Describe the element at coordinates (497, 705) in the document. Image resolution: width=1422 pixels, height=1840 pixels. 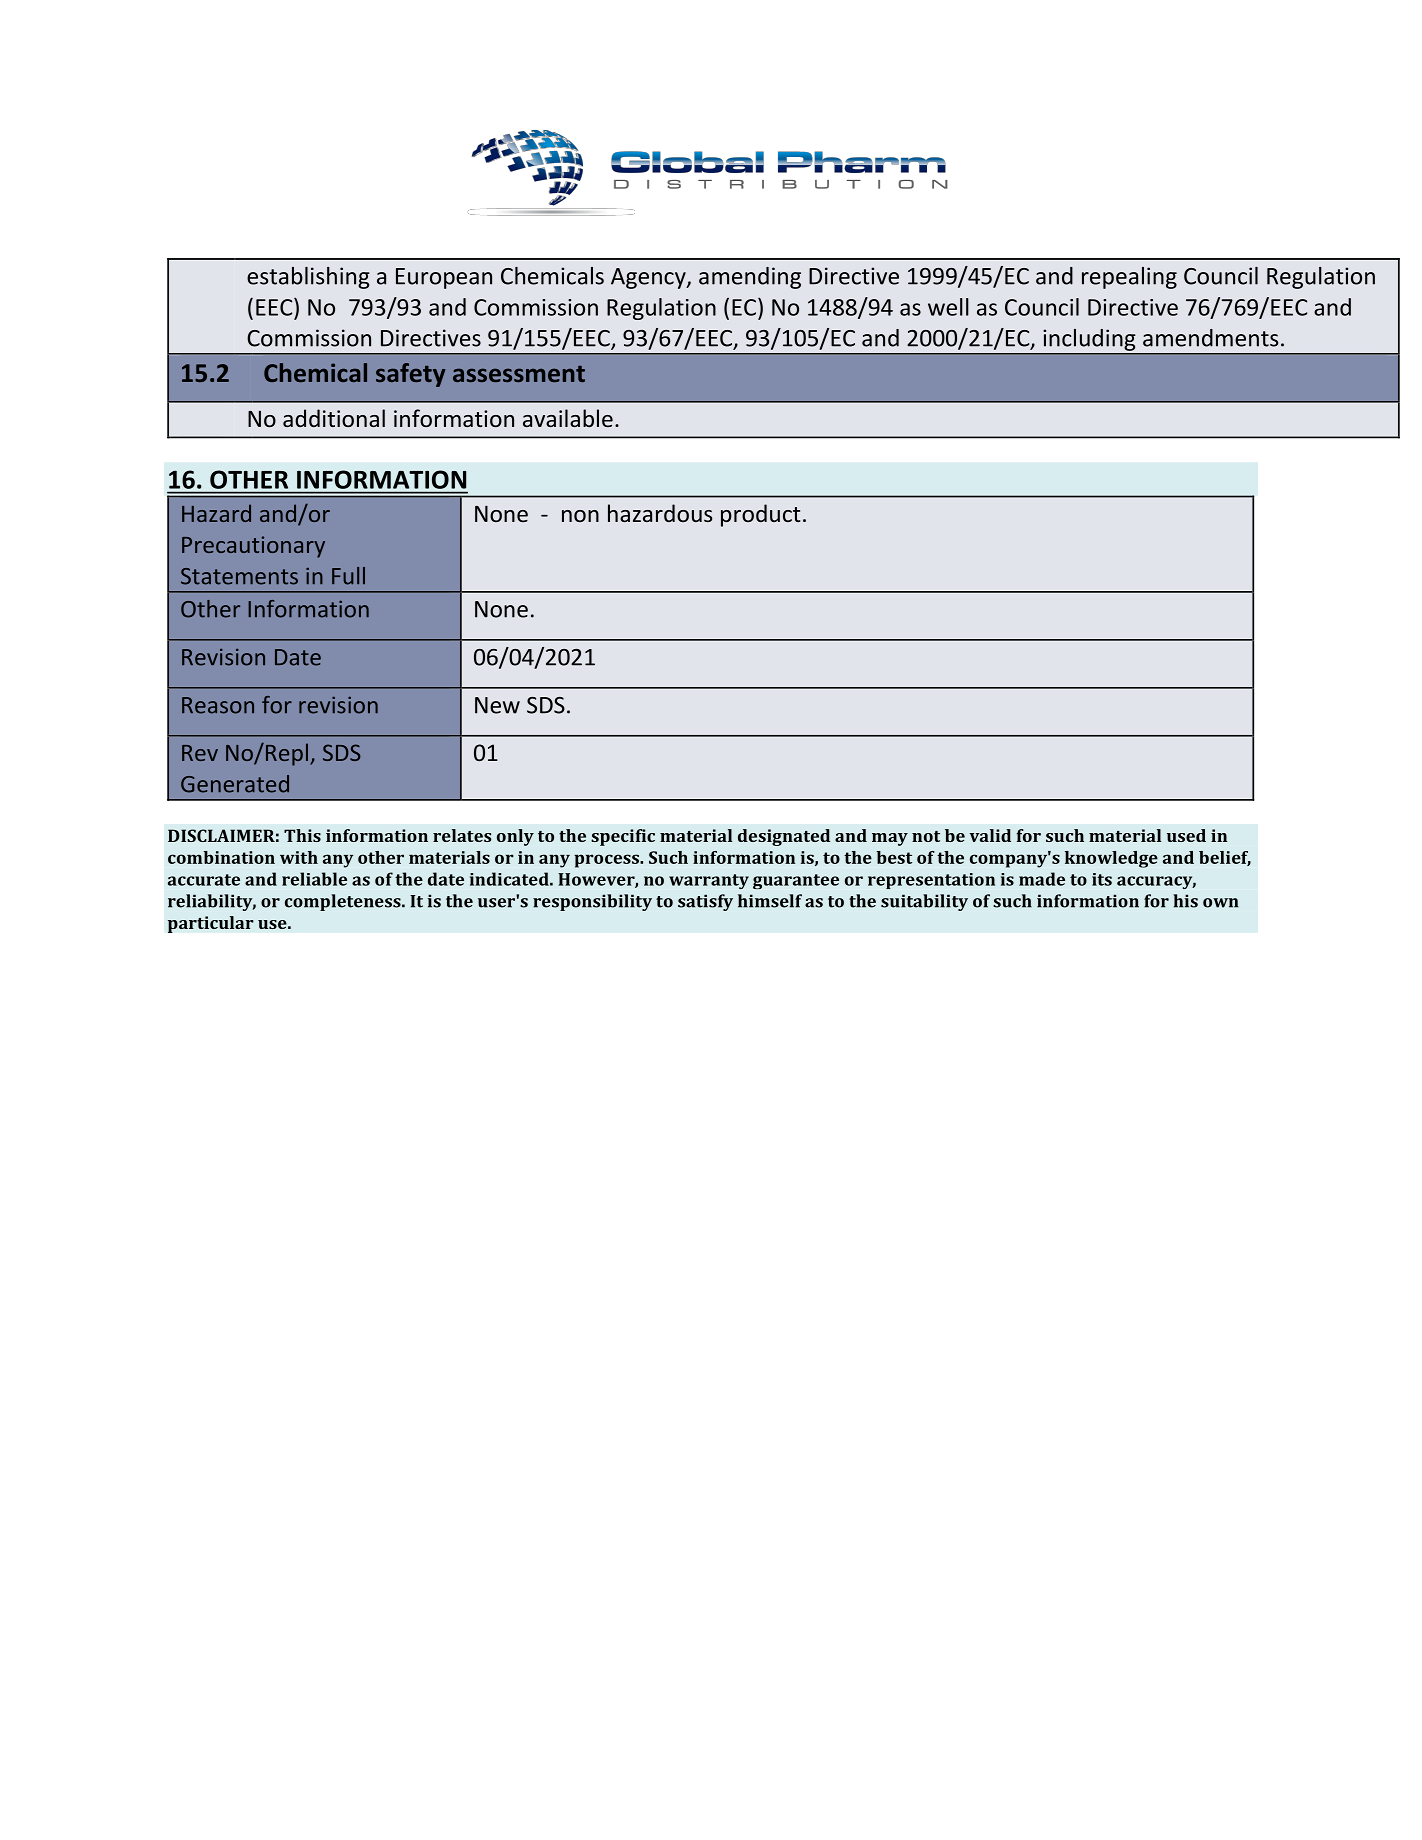
I see `New` at that location.
